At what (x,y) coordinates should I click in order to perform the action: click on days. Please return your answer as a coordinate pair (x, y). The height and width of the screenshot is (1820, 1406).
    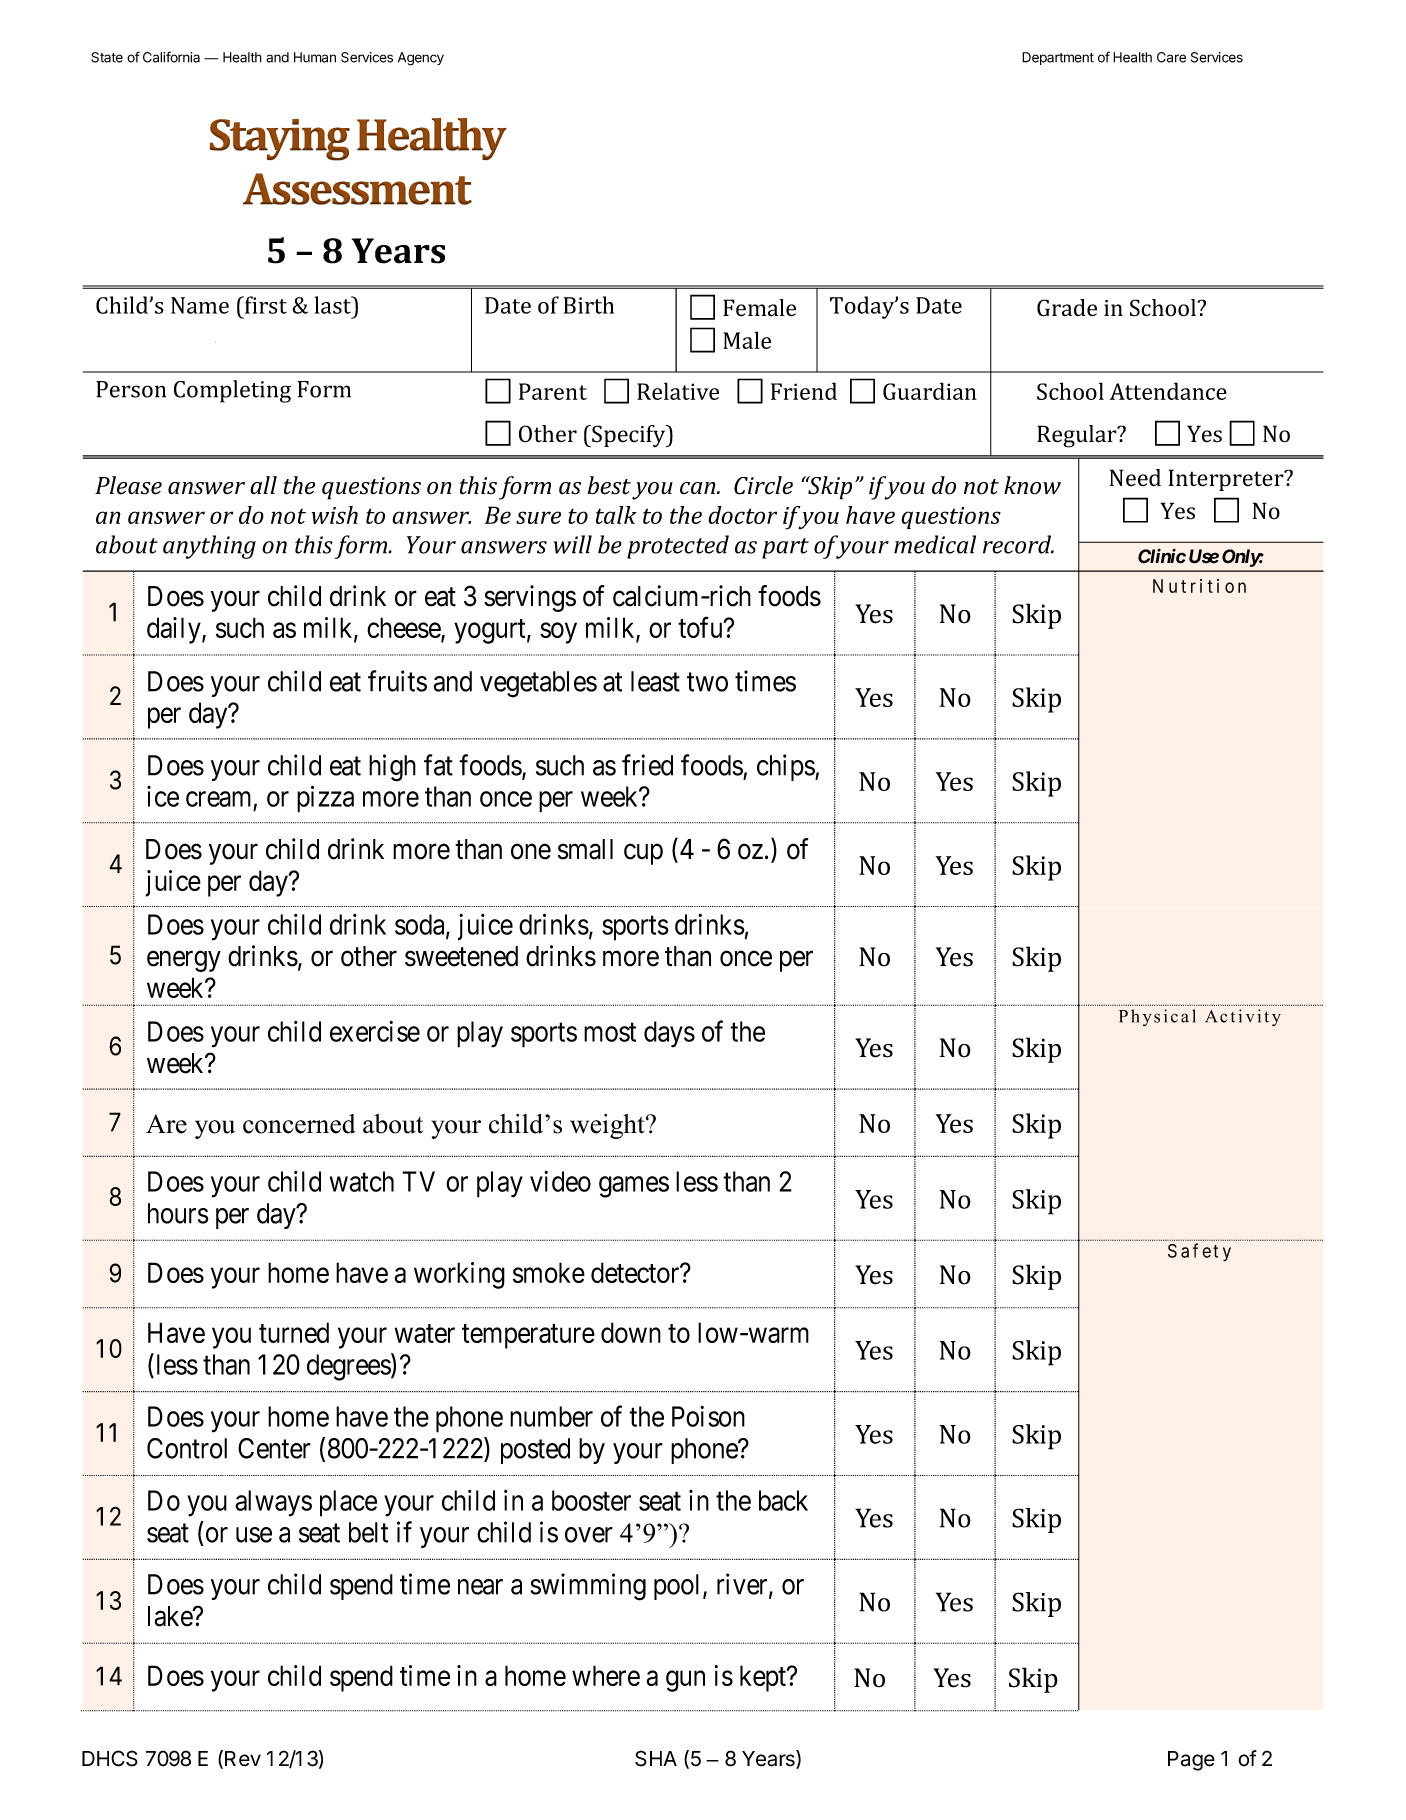
    Looking at the image, I should click on (669, 1034).
